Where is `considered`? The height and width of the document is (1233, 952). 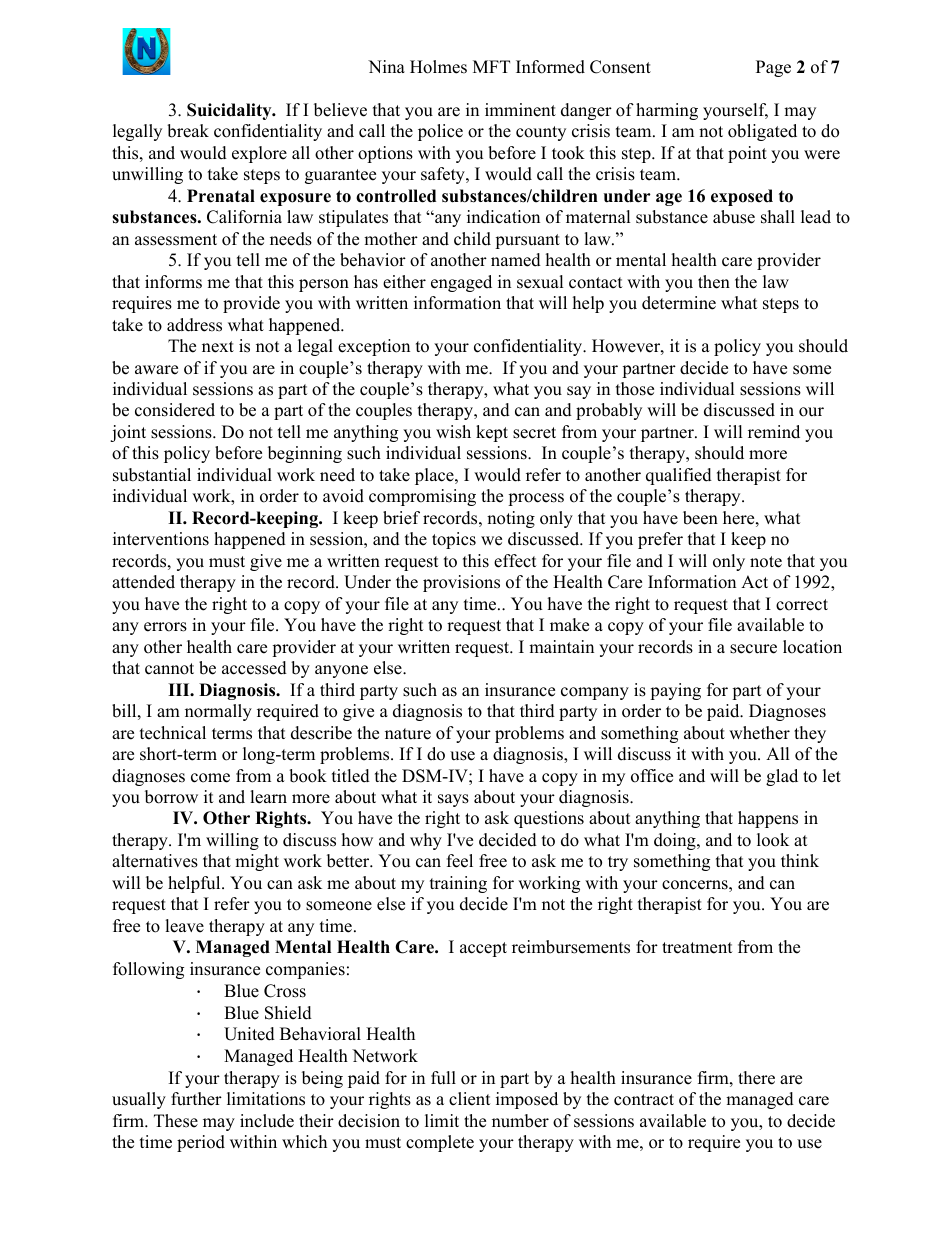 considered is located at coordinates (175, 410).
